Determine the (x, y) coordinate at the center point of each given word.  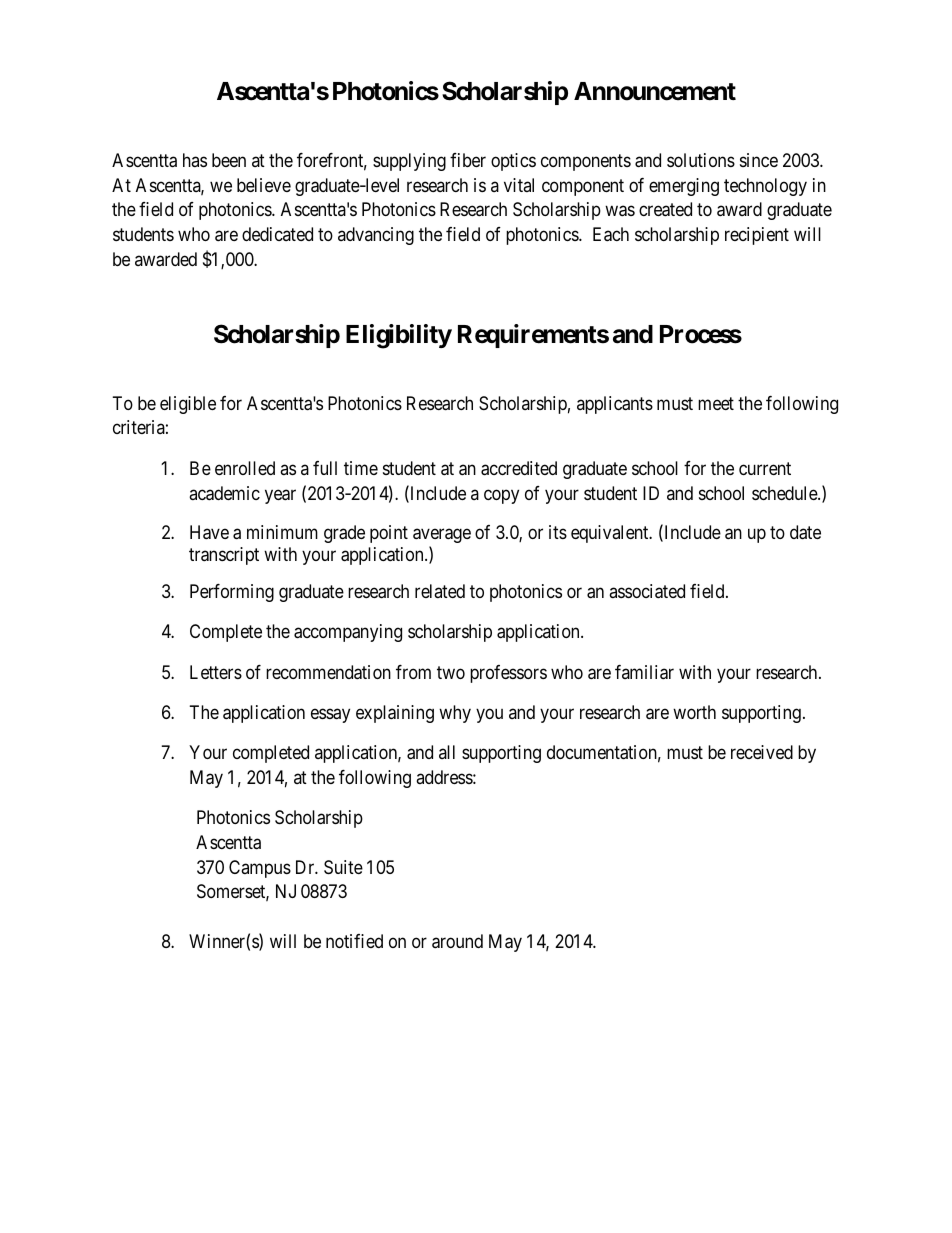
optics (513, 162)
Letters (216, 672)
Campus (260, 869)
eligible (188, 405)
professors (508, 674)
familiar (644, 672)
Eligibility (399, 336)
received (762, 752)
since (759, 160)
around (457, 941)
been (229, 160)
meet (716, 403)
